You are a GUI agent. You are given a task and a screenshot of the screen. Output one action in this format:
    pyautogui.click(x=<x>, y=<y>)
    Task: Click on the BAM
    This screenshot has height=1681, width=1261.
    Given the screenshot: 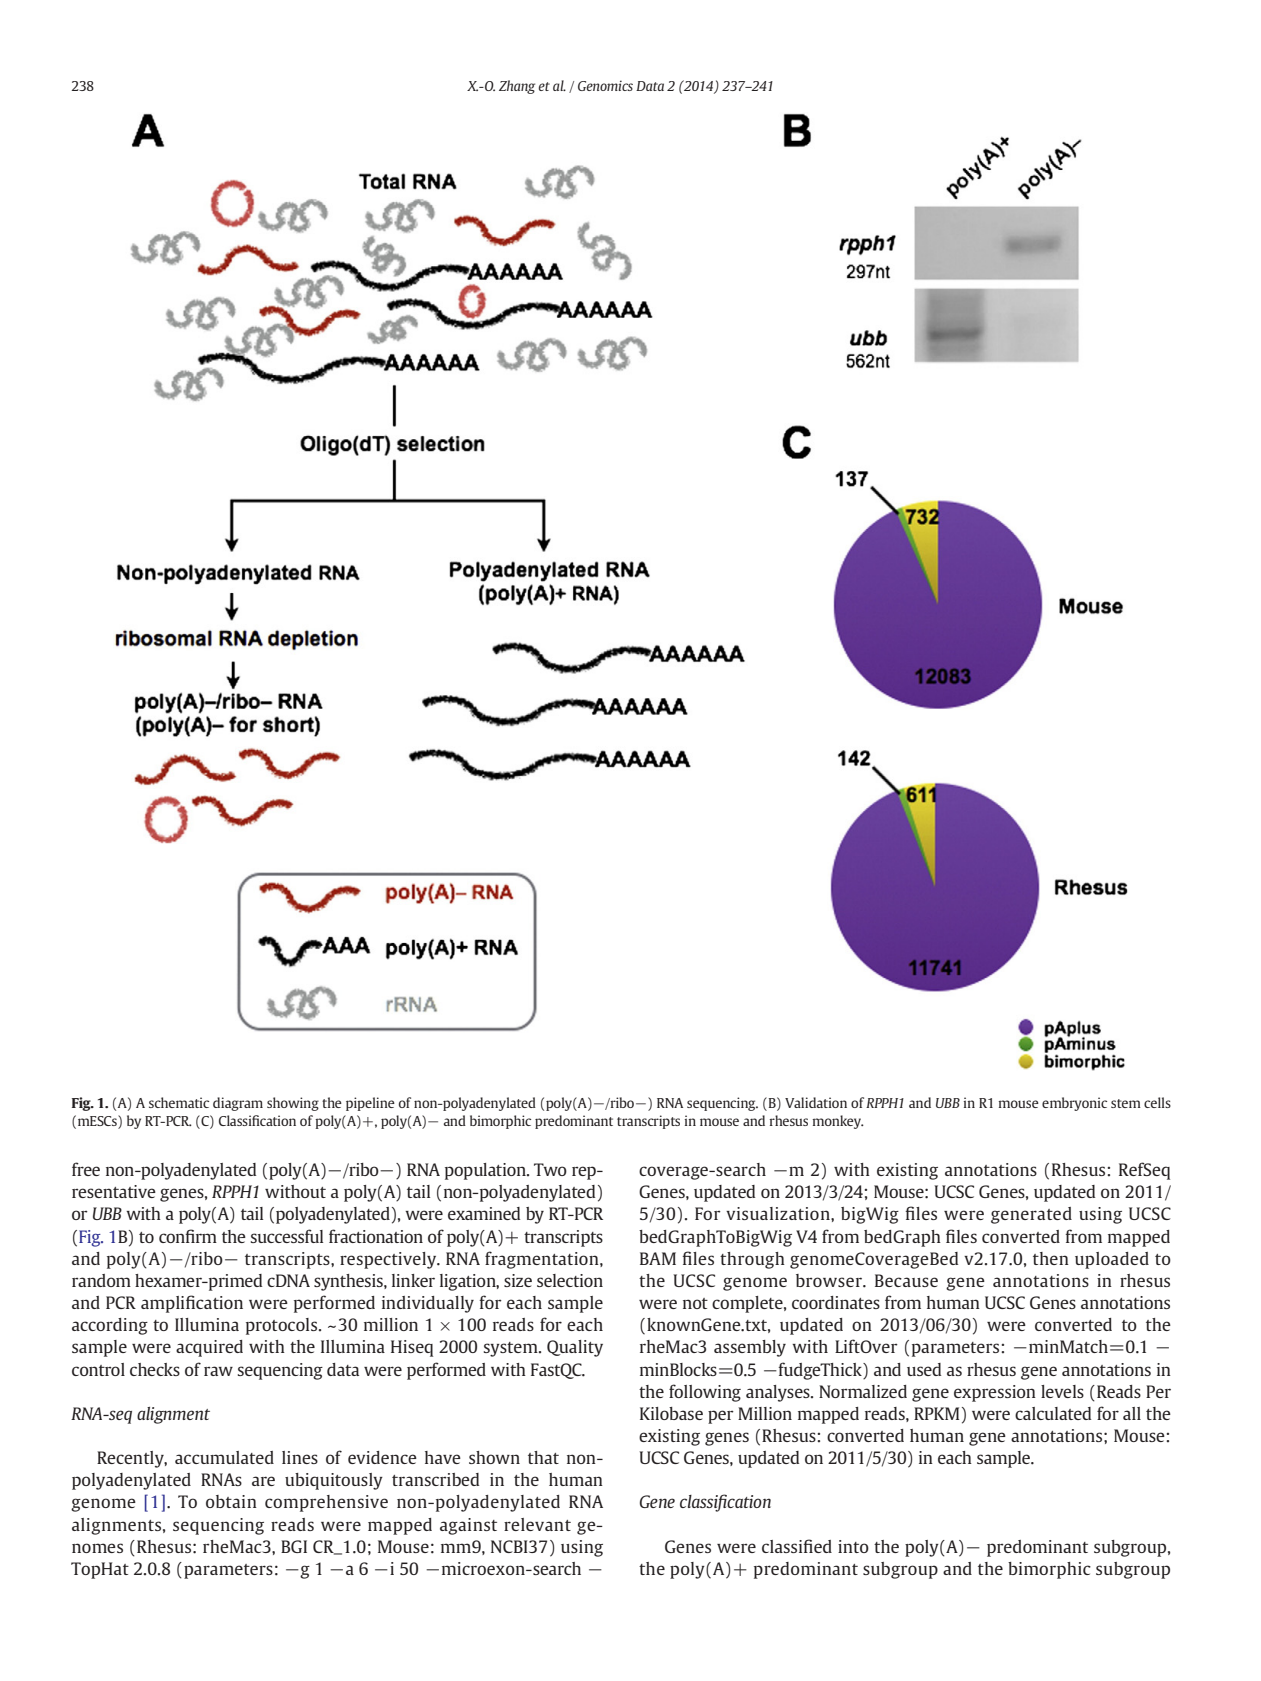 What is the action you would take?
    pyautogui.click(x=658, y=1258)
